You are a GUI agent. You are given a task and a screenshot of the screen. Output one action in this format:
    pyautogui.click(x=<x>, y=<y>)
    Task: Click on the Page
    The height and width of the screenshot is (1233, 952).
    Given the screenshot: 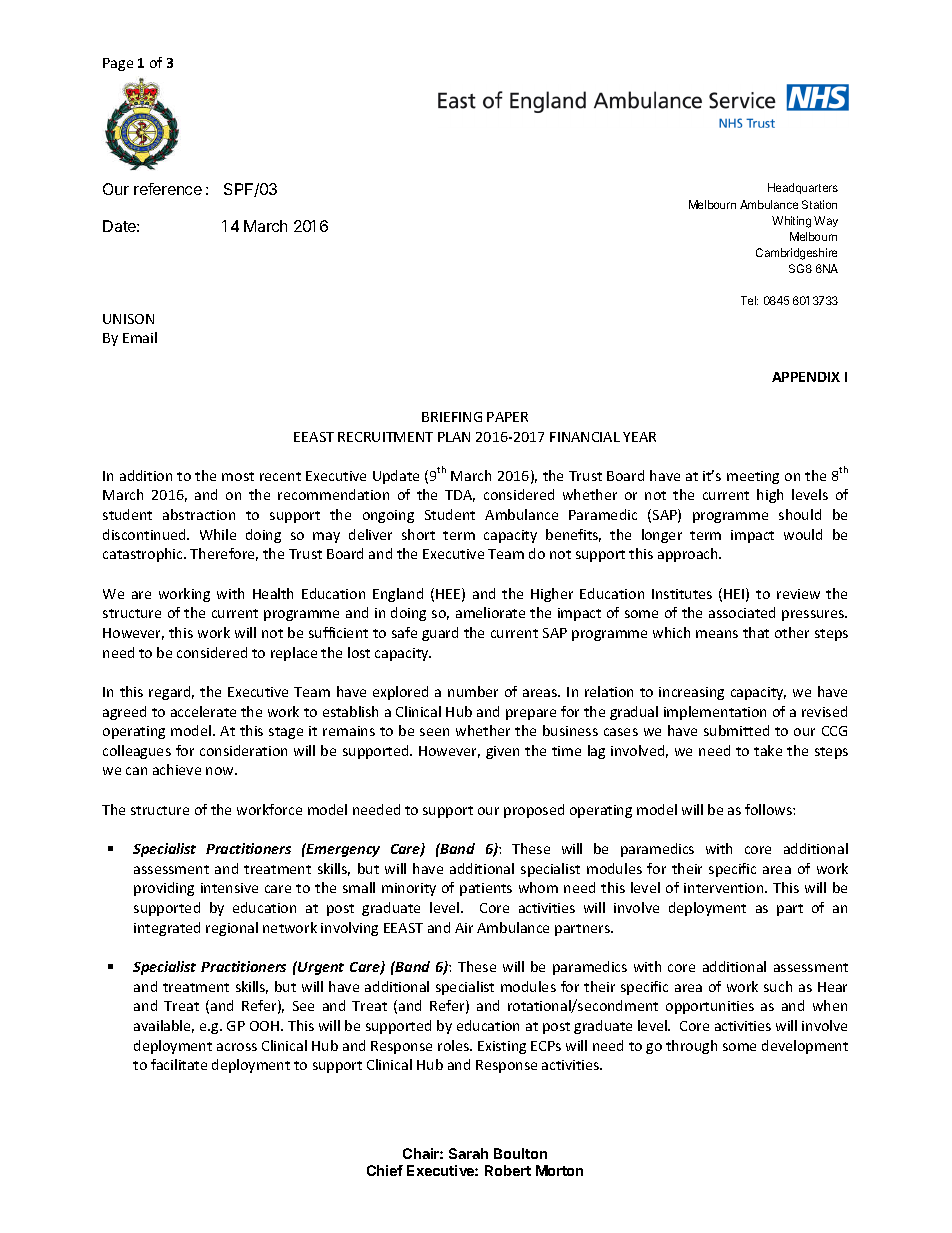 What is the action you would take?
    pyautogui.click(x=118, y=64)
